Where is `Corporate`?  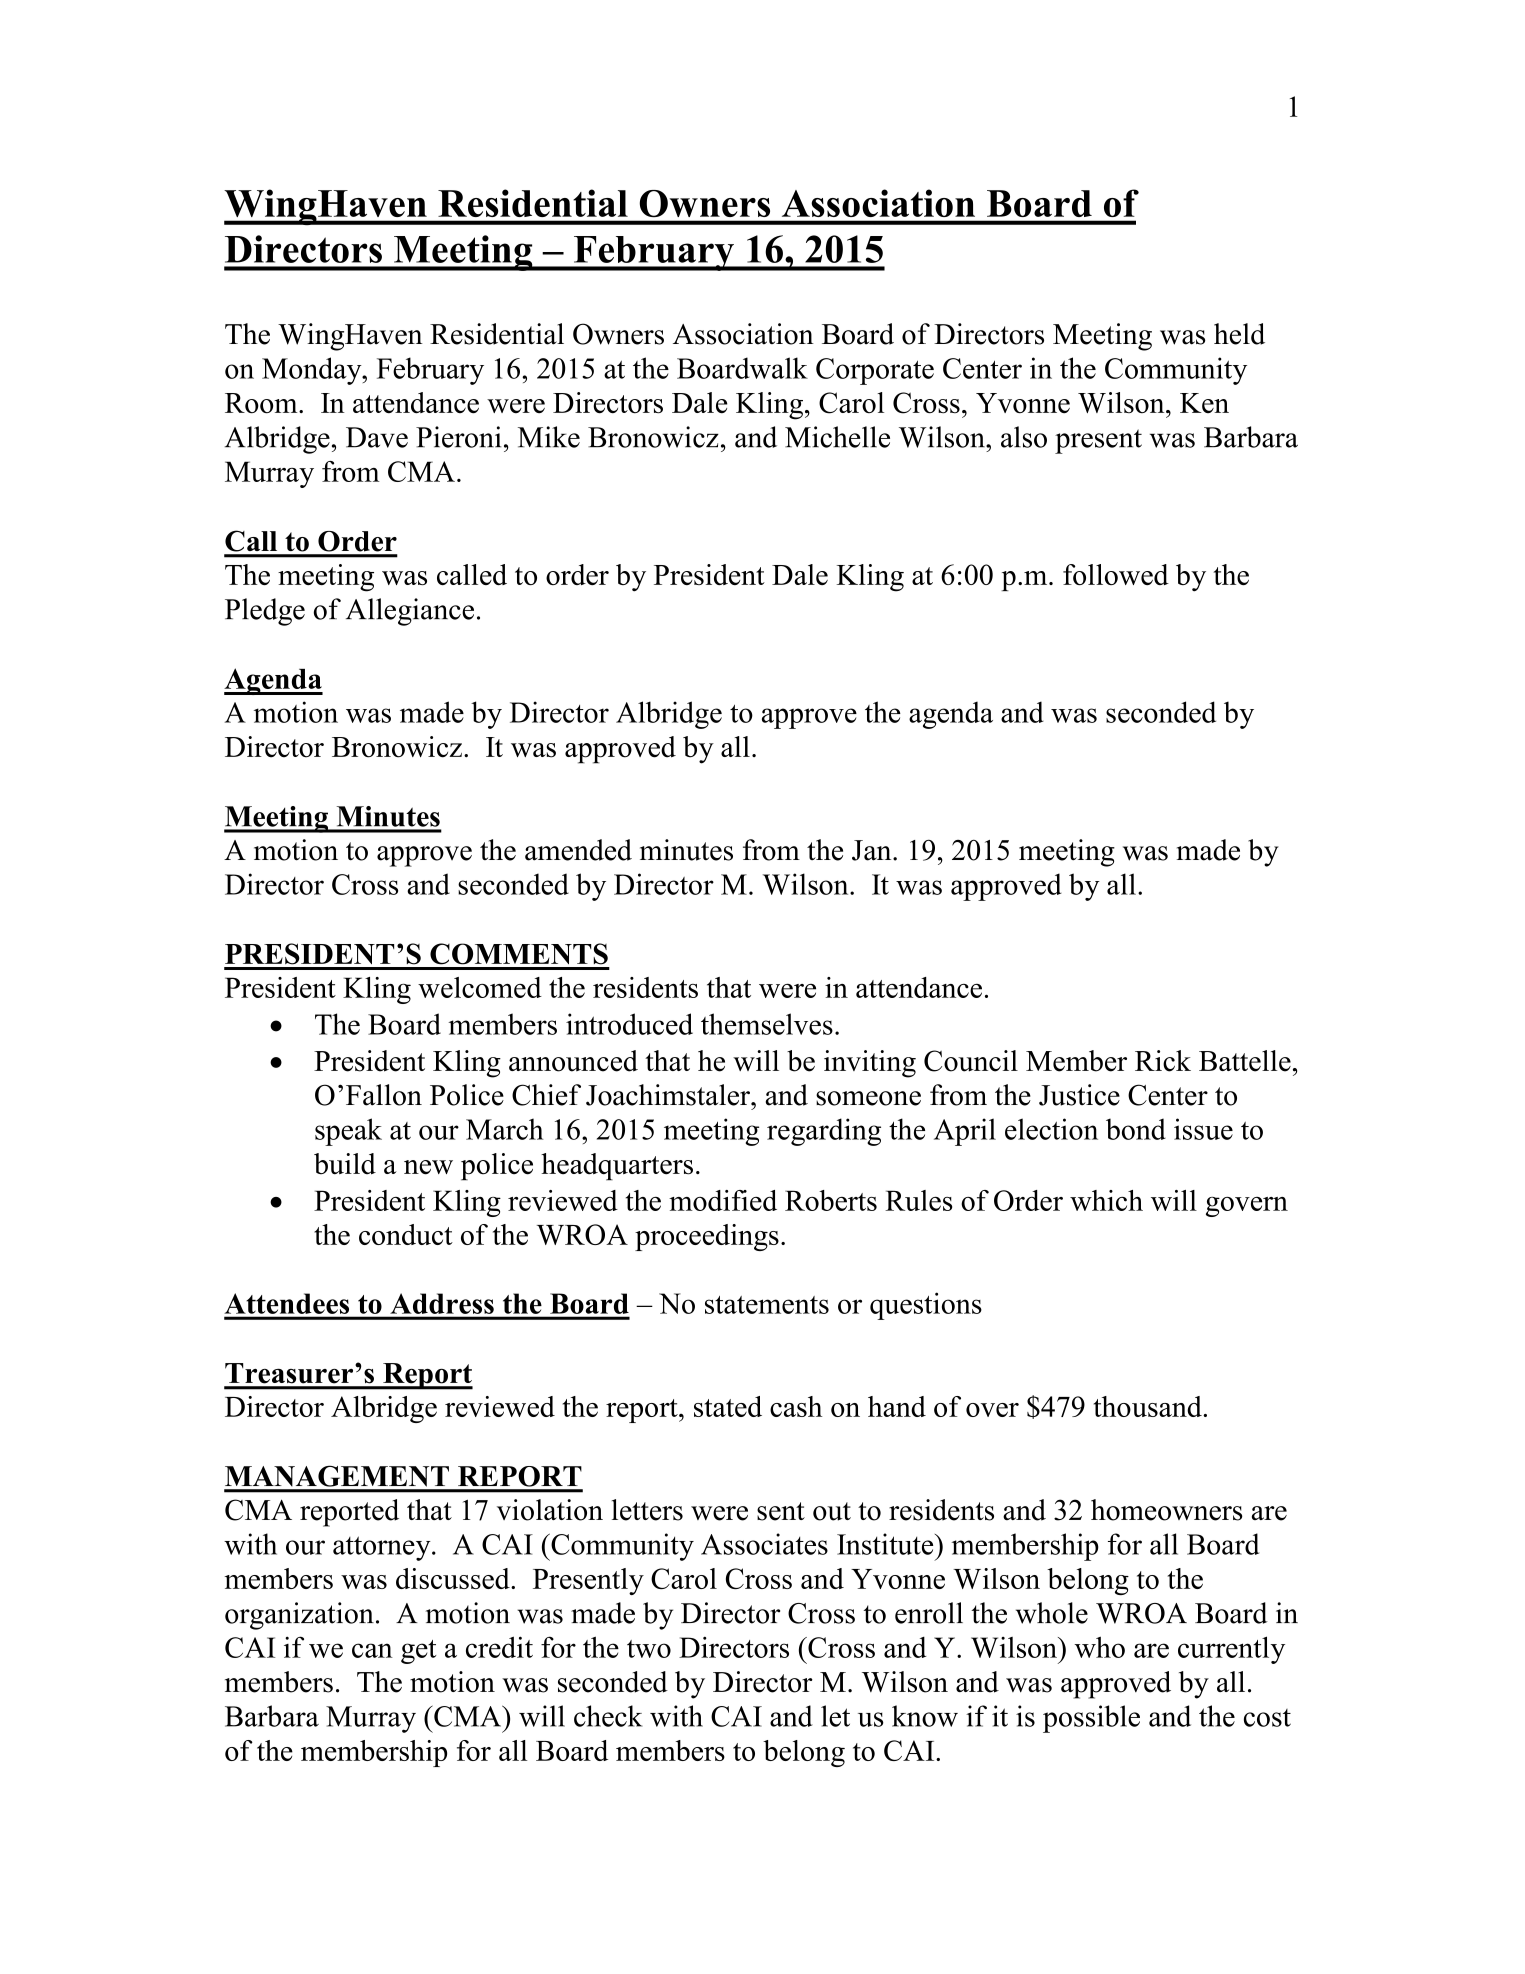
Corporate is located at coordinates (875, 371).
